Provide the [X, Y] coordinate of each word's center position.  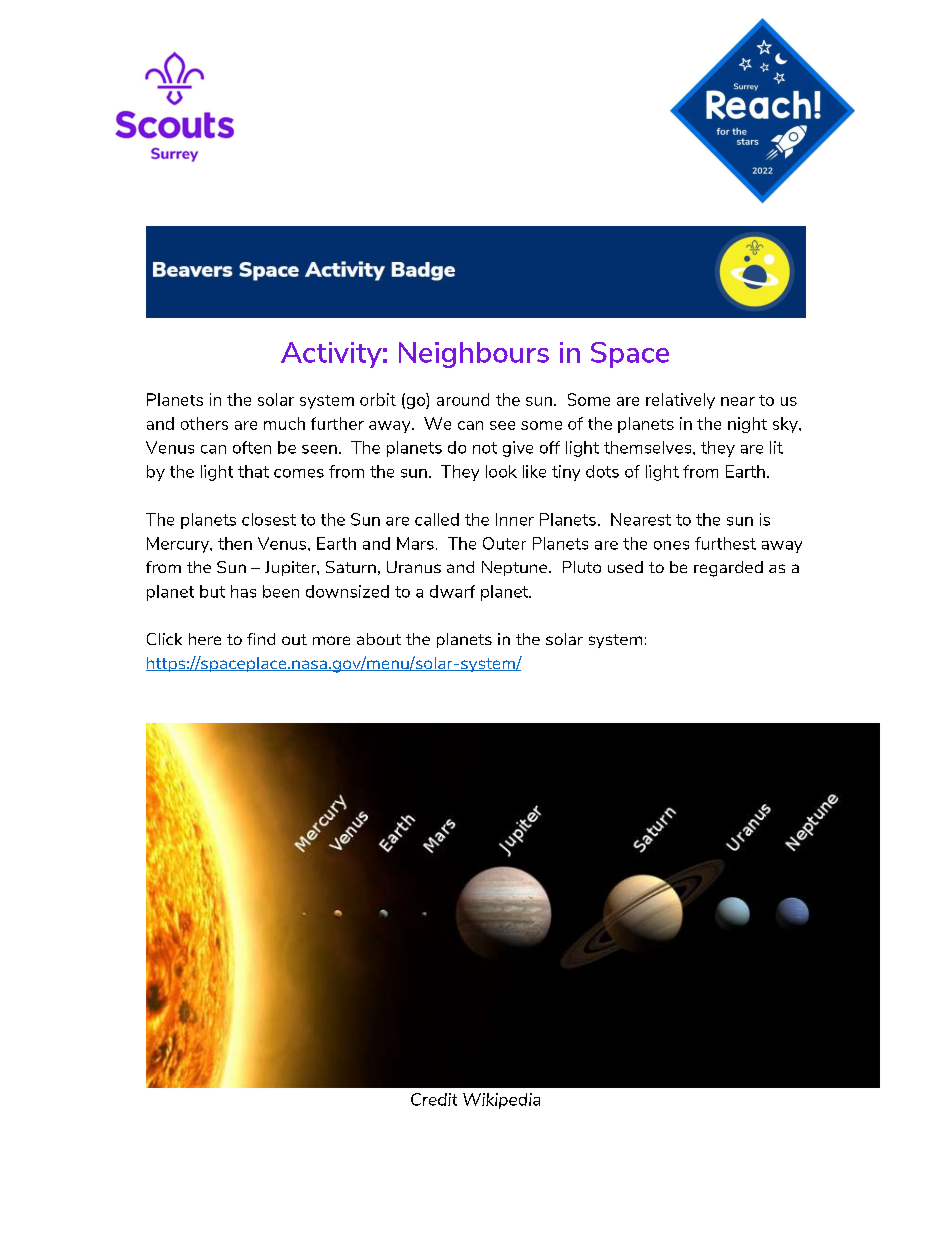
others [204, 423]
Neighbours [474, 355]
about [379, 639]
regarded [728, 569]
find [261, 639]
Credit [434, 1099]
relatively [680, 401]
